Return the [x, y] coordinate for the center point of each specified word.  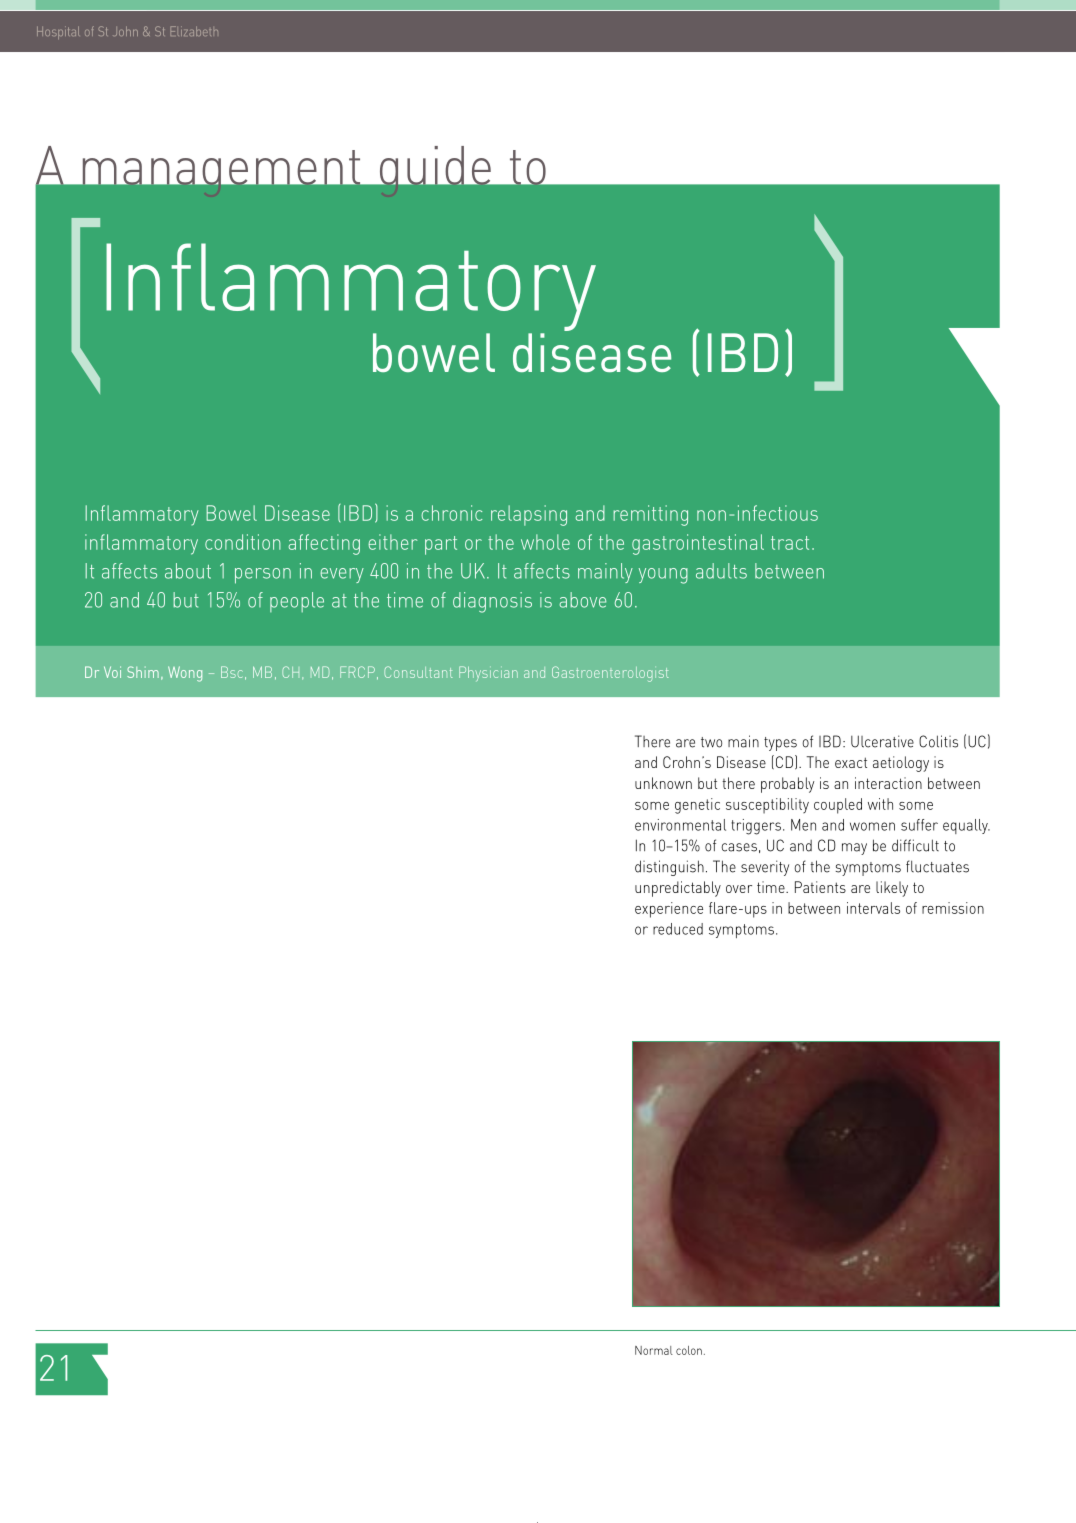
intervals [873, 908]
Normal [654, 1350]
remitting [650, 515]
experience [669, 910]
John [125, 31]
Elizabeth [194, 31]
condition [243, 542]
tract [790, 543]
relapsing [529, 515]
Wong [185, 674]
